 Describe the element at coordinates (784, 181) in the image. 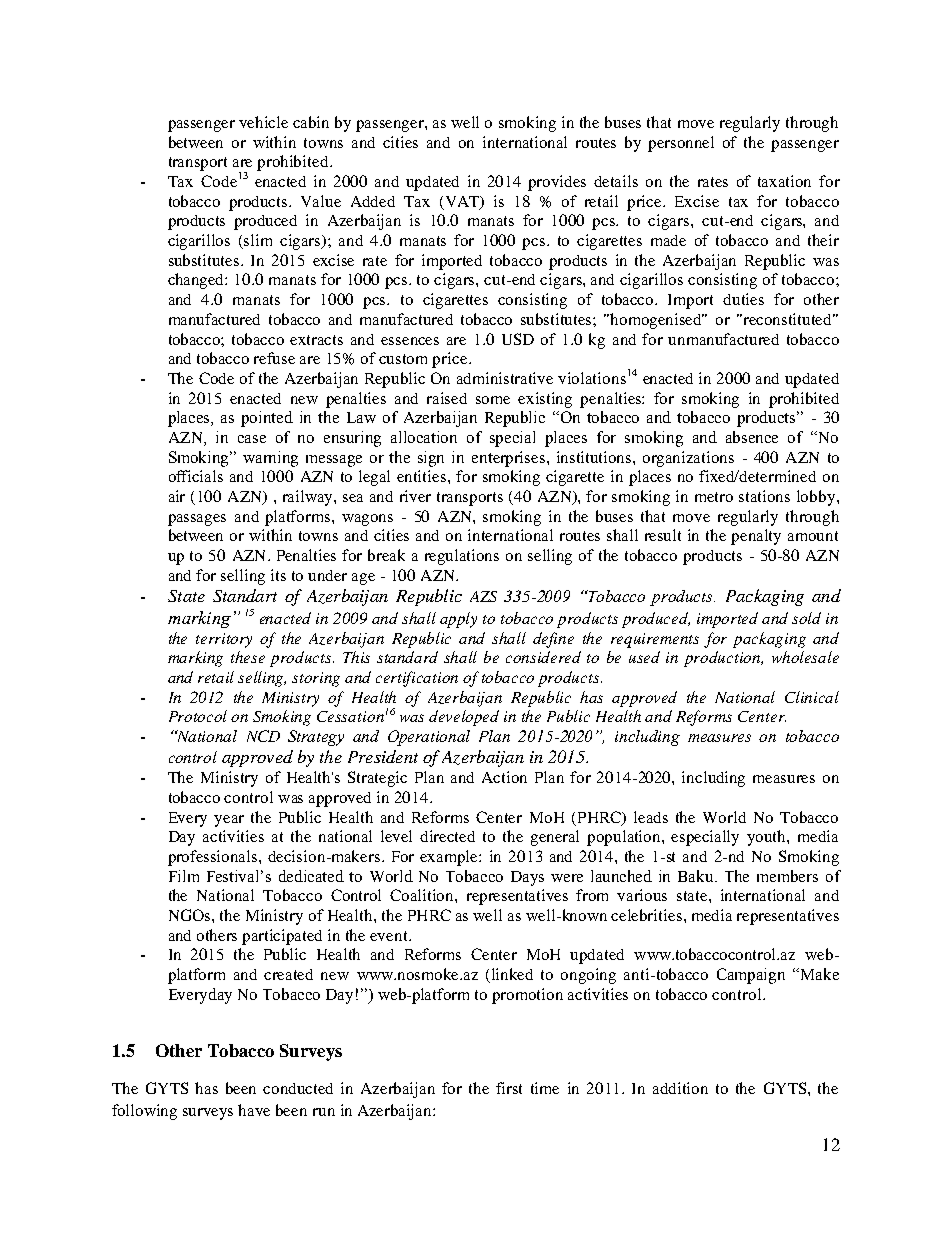

I see `taxation` at that location.
